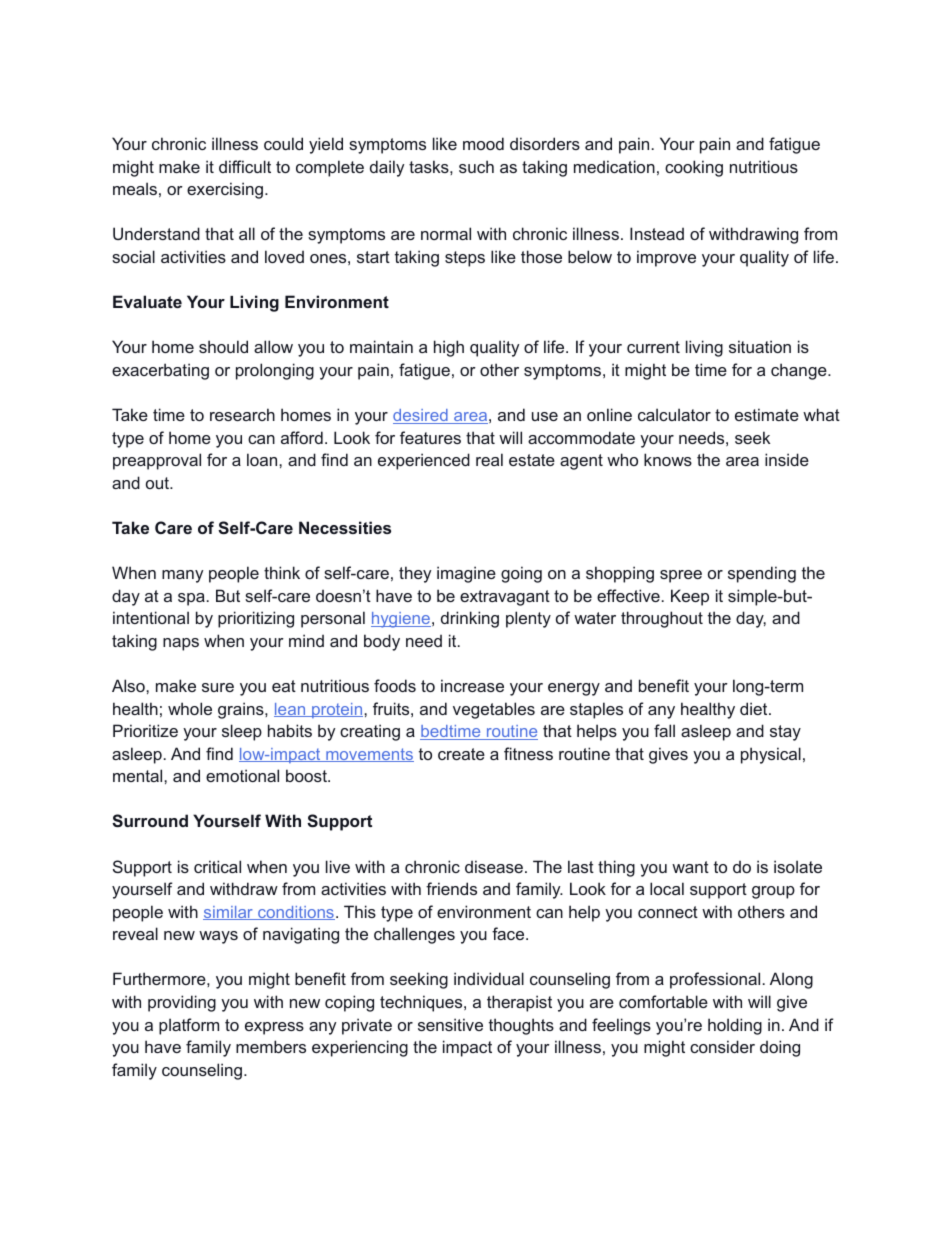 Image resolution: width=952 pixels, height=1233 pixels. What do you see at coordinates (189, 1026) in the screenshot?
I see `platform` at bounding box center [189, 1026].
